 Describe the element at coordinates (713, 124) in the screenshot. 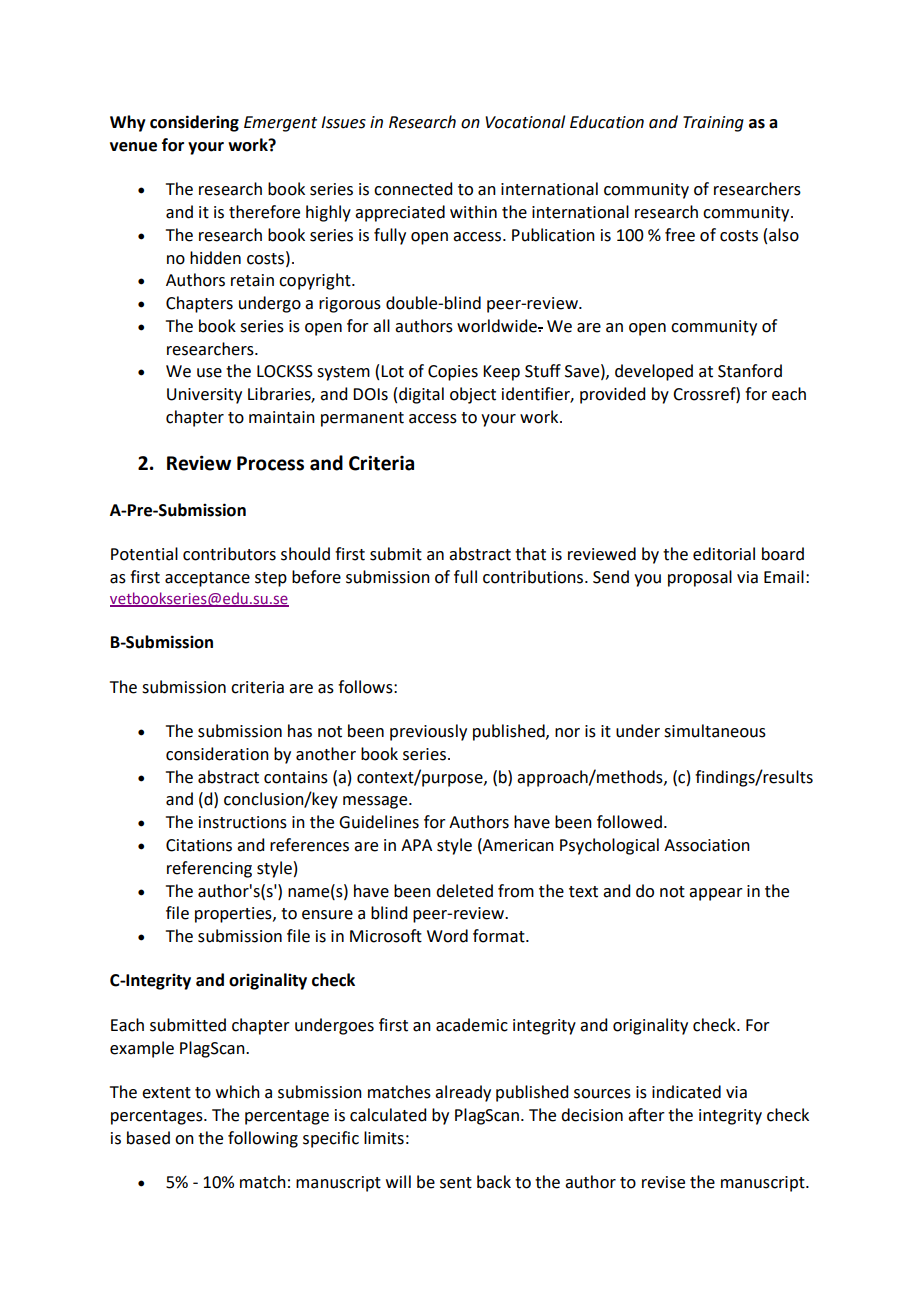

I see `Training` at that location.
